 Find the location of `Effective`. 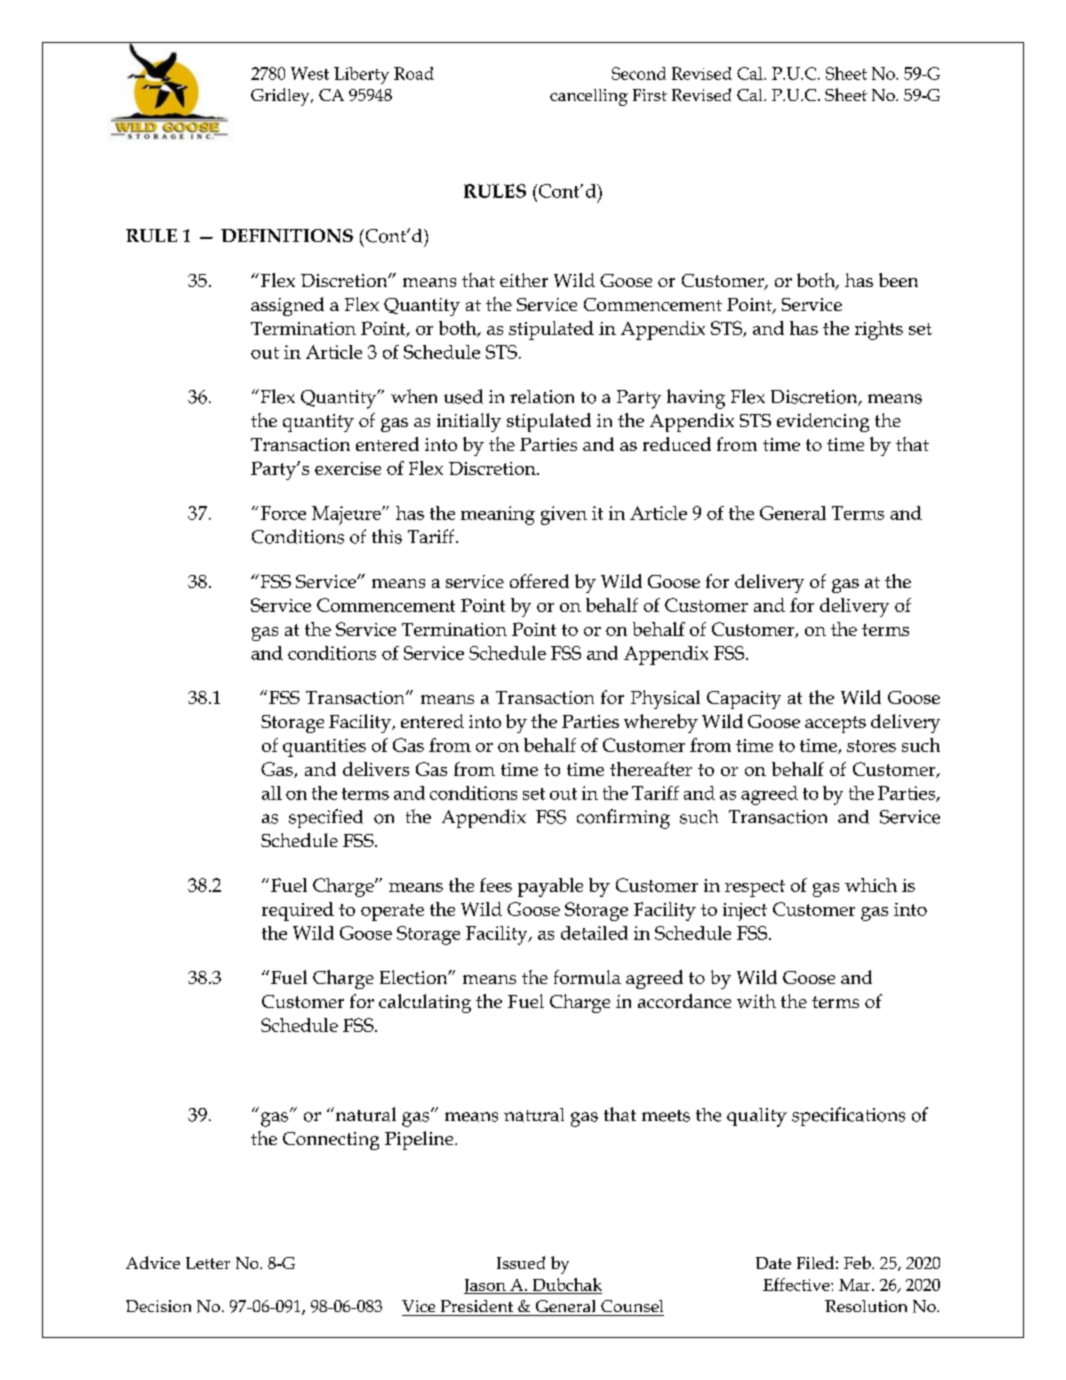

Effective is located at coordinates (797, 1284).
